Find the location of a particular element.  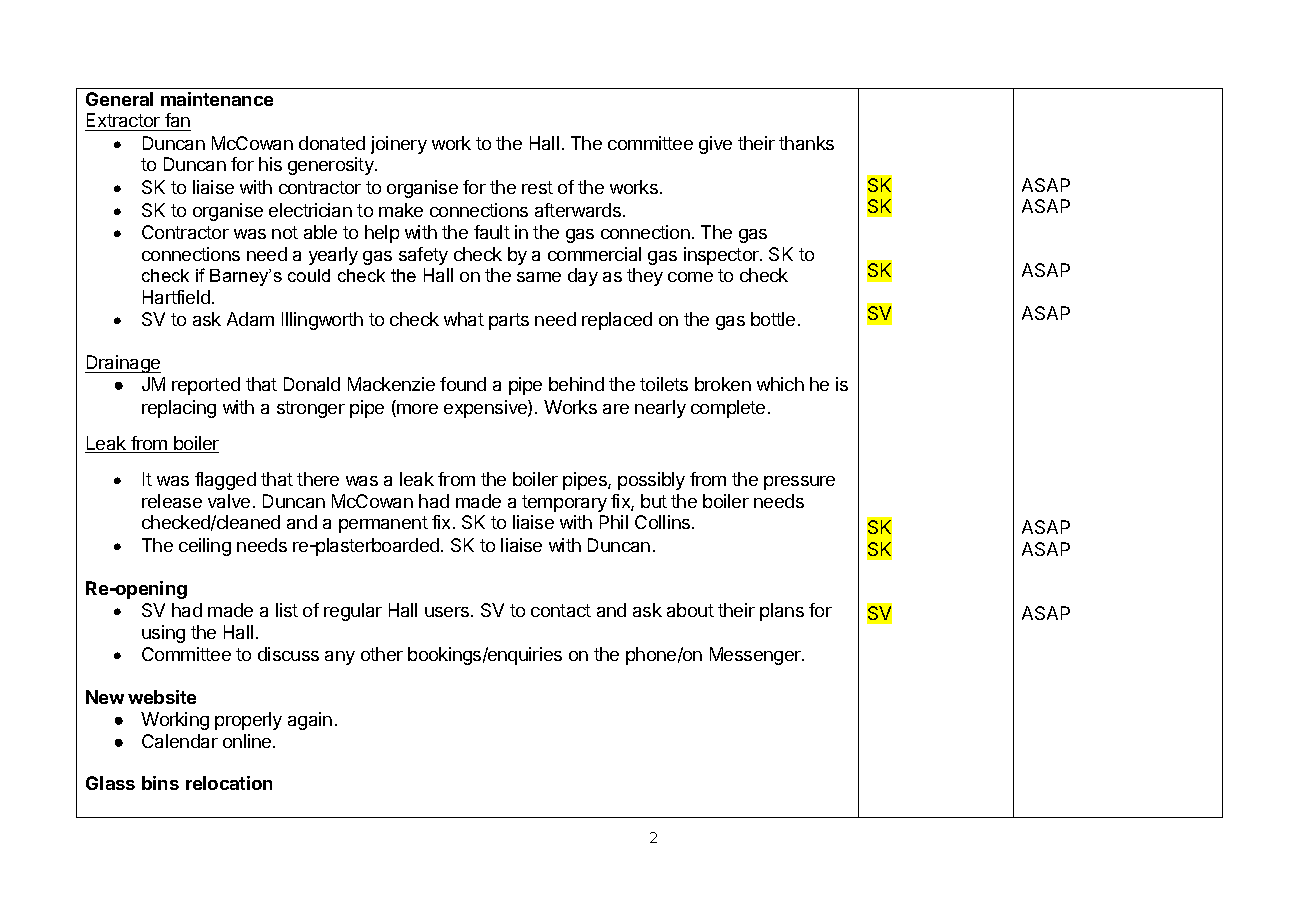

bins is located at coordinates (160, 783).
